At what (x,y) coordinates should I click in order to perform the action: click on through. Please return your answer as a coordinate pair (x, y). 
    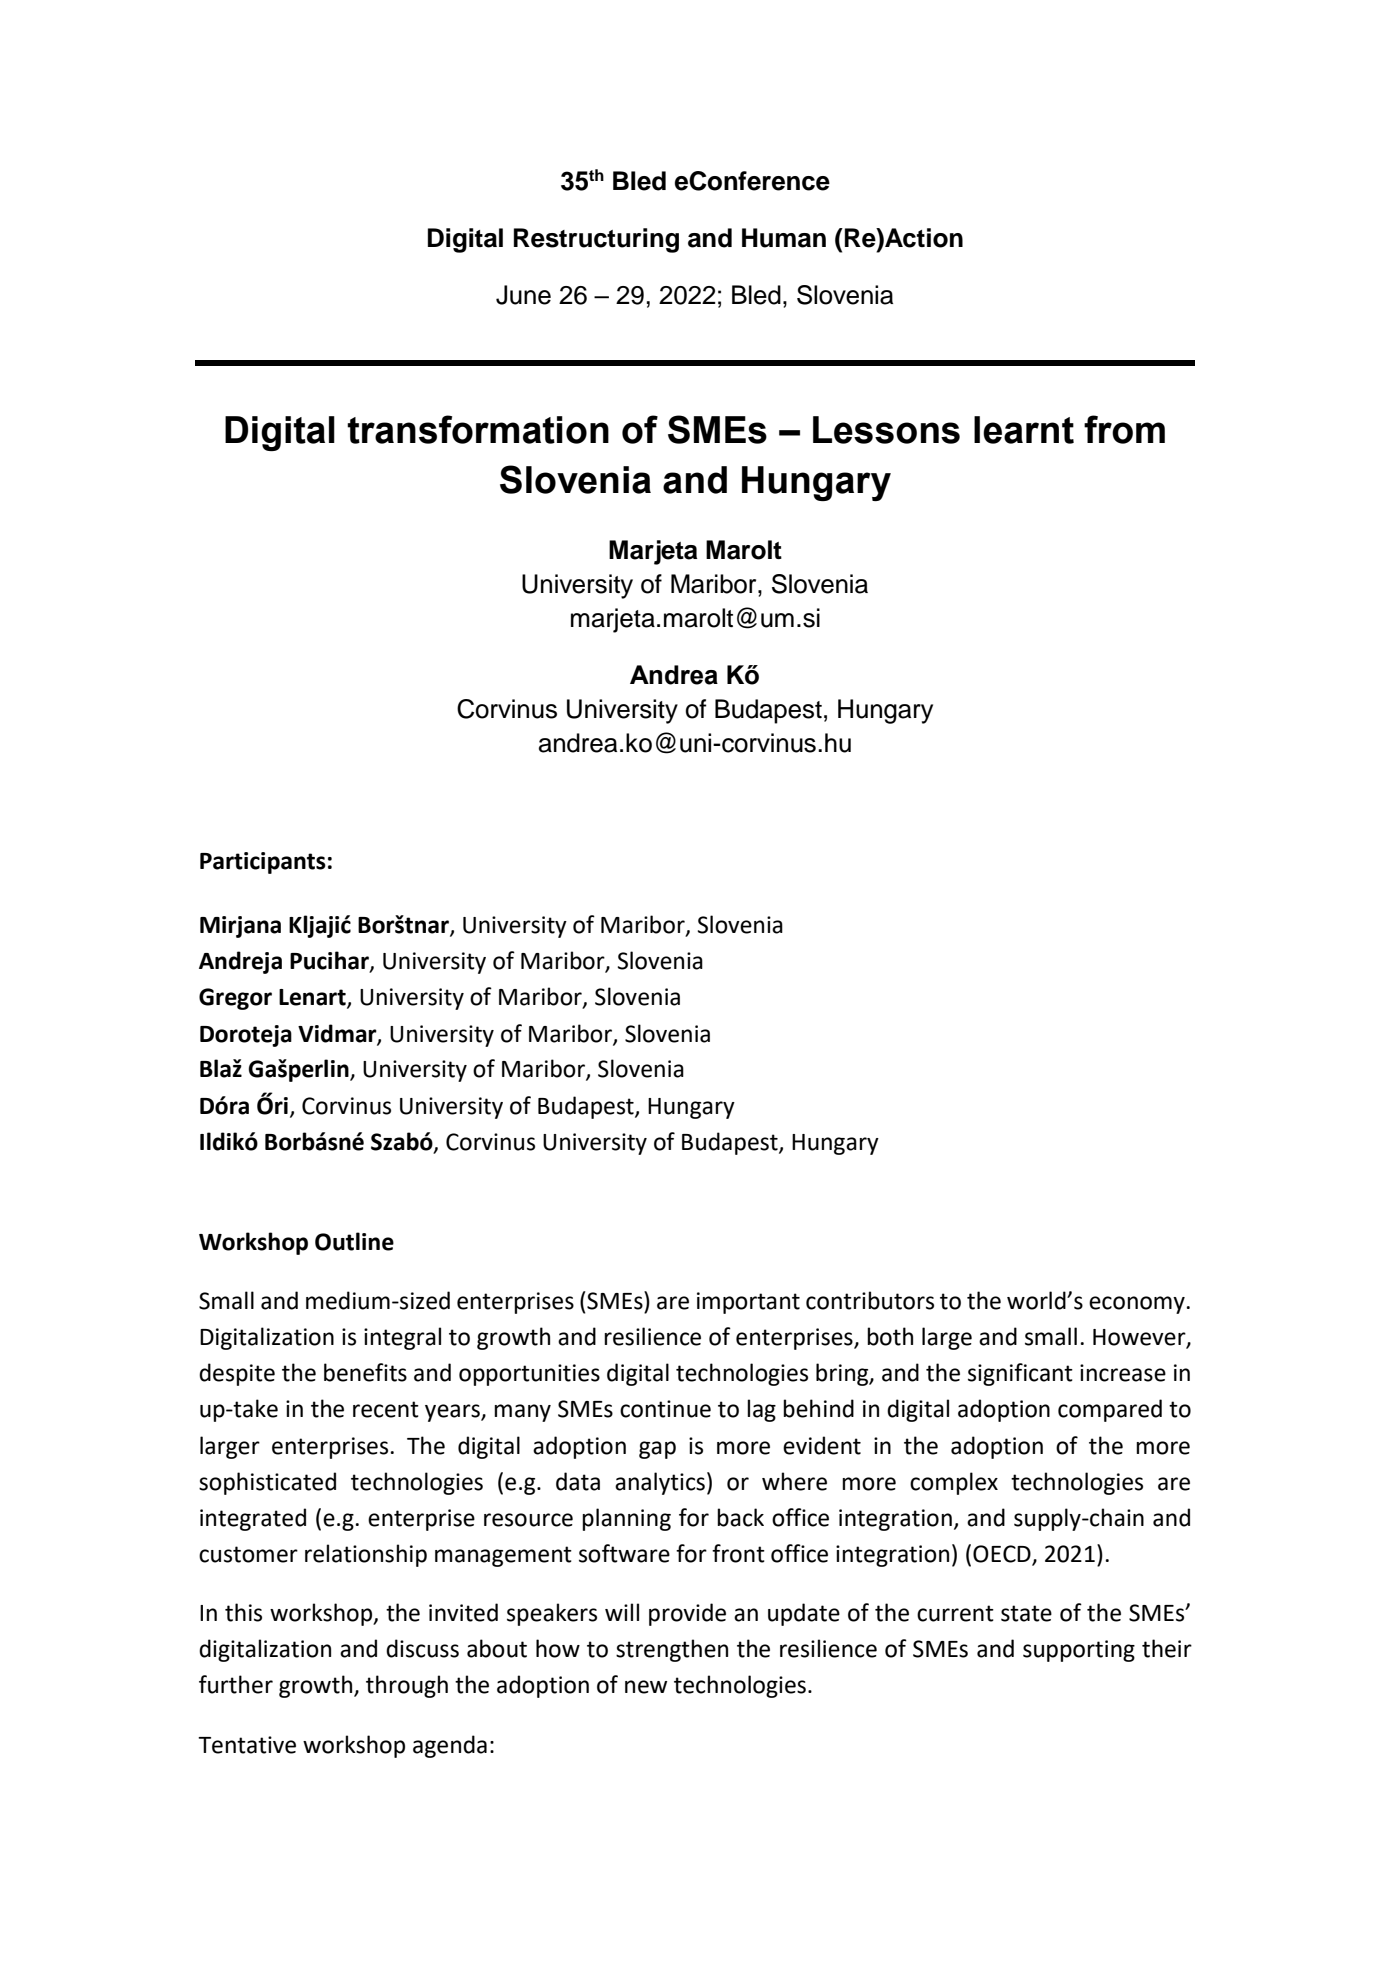
    Looking at the image, I should click on (407, 1686).
